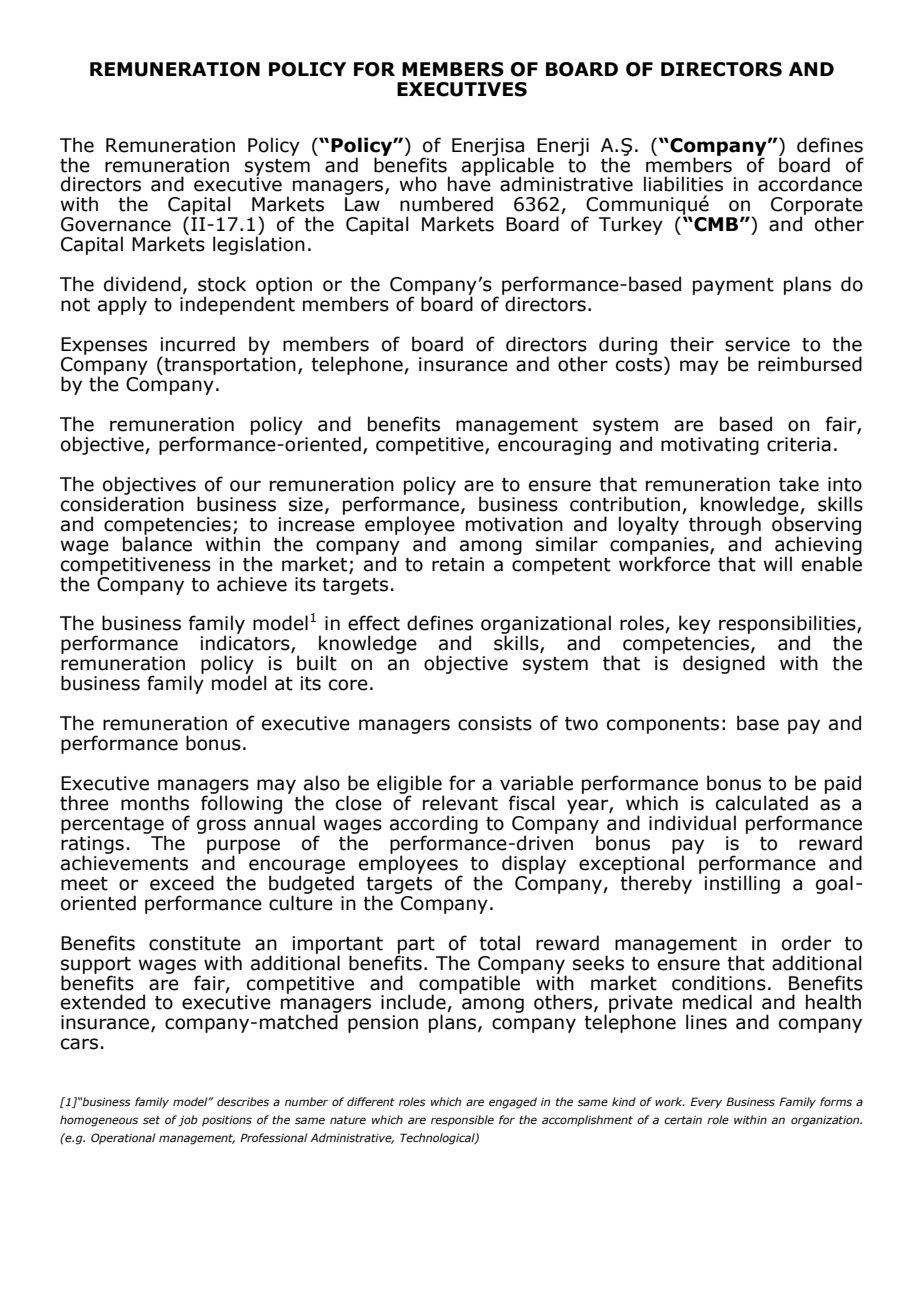 The image size is (924, 1308). Describe the element at coordinates (469, 183) in the screenshot. I see `have` at that location.
